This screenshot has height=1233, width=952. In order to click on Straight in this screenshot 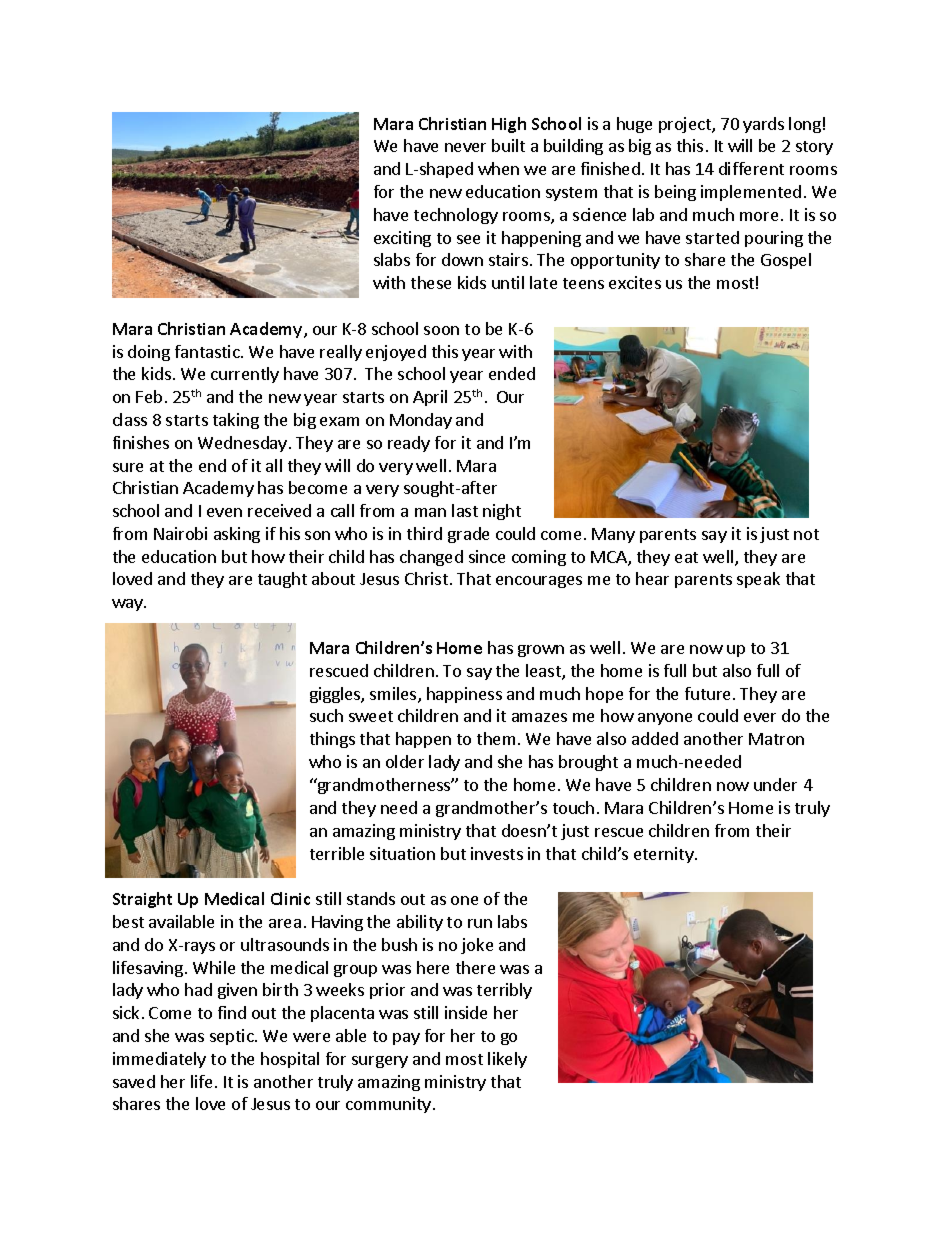, I will do `click(142, 900)`.
